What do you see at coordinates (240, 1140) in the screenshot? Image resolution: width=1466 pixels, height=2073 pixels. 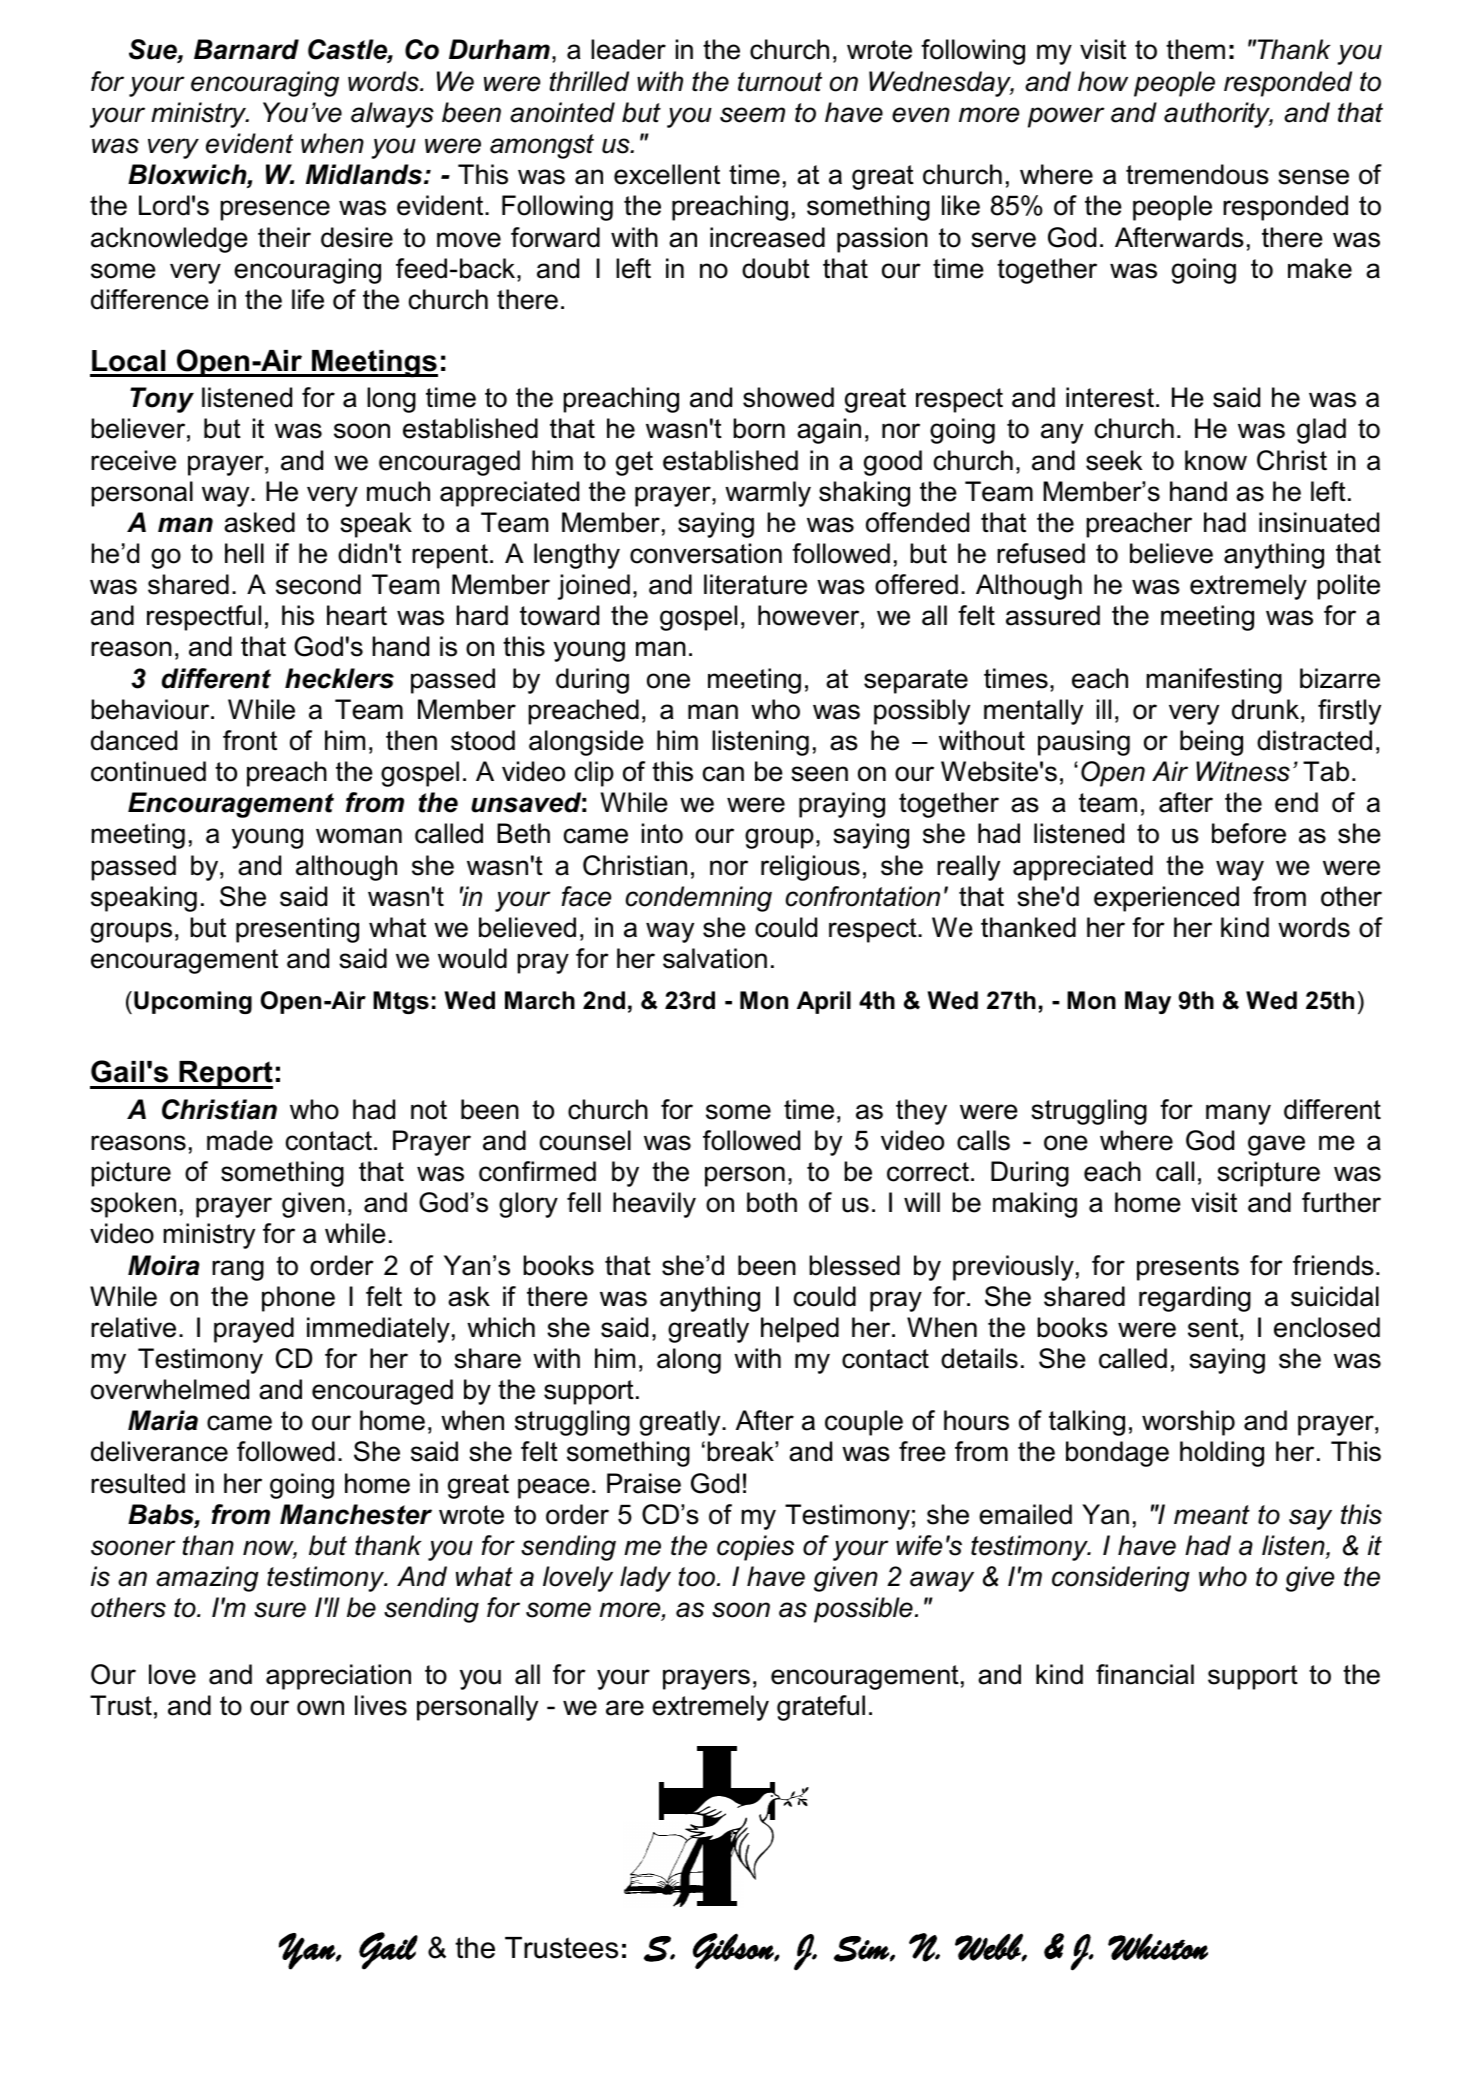 I see `made` at bounding box center [240, 1140].
